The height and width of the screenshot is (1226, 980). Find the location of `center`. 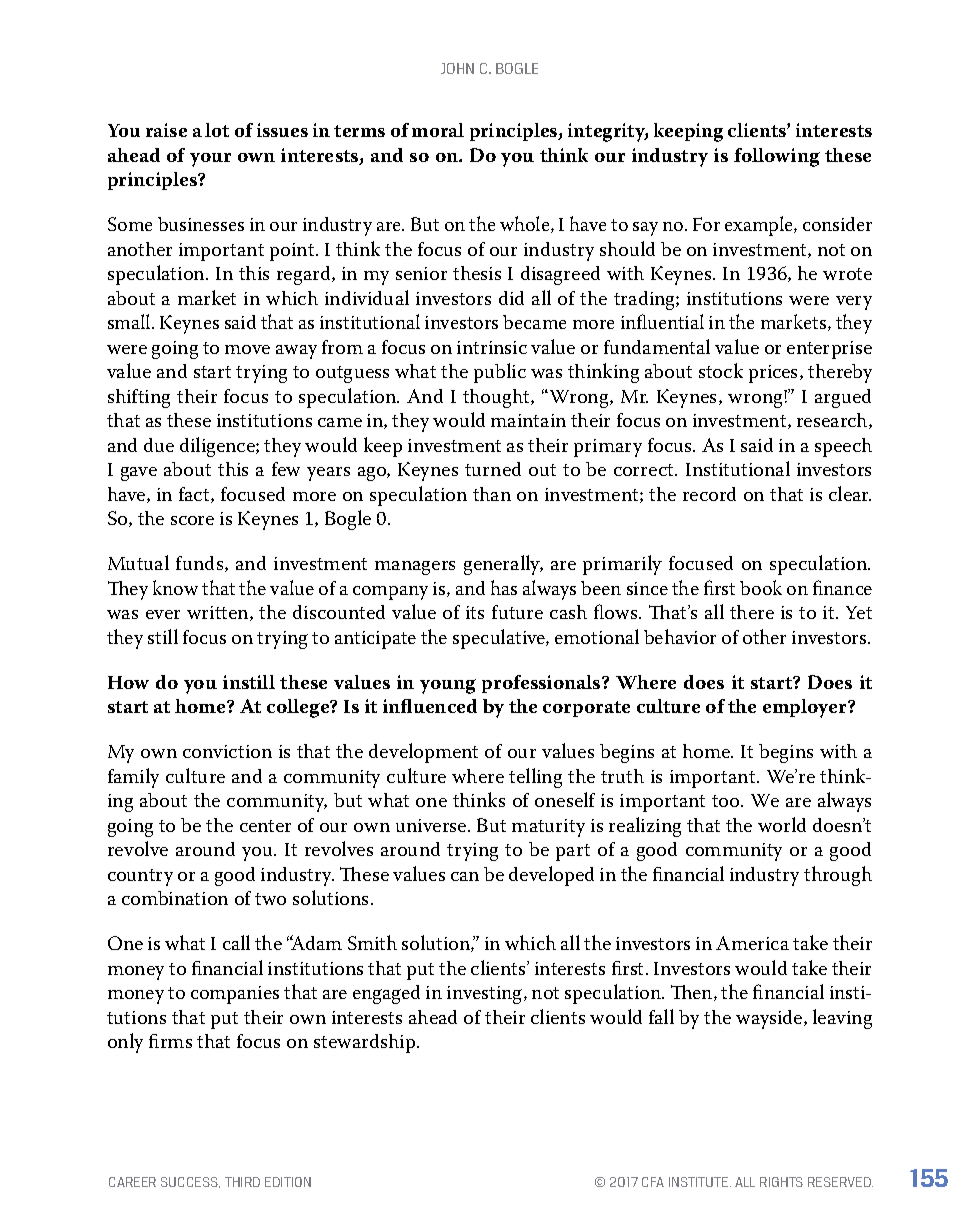

center is located at coordinates (265, 826).
